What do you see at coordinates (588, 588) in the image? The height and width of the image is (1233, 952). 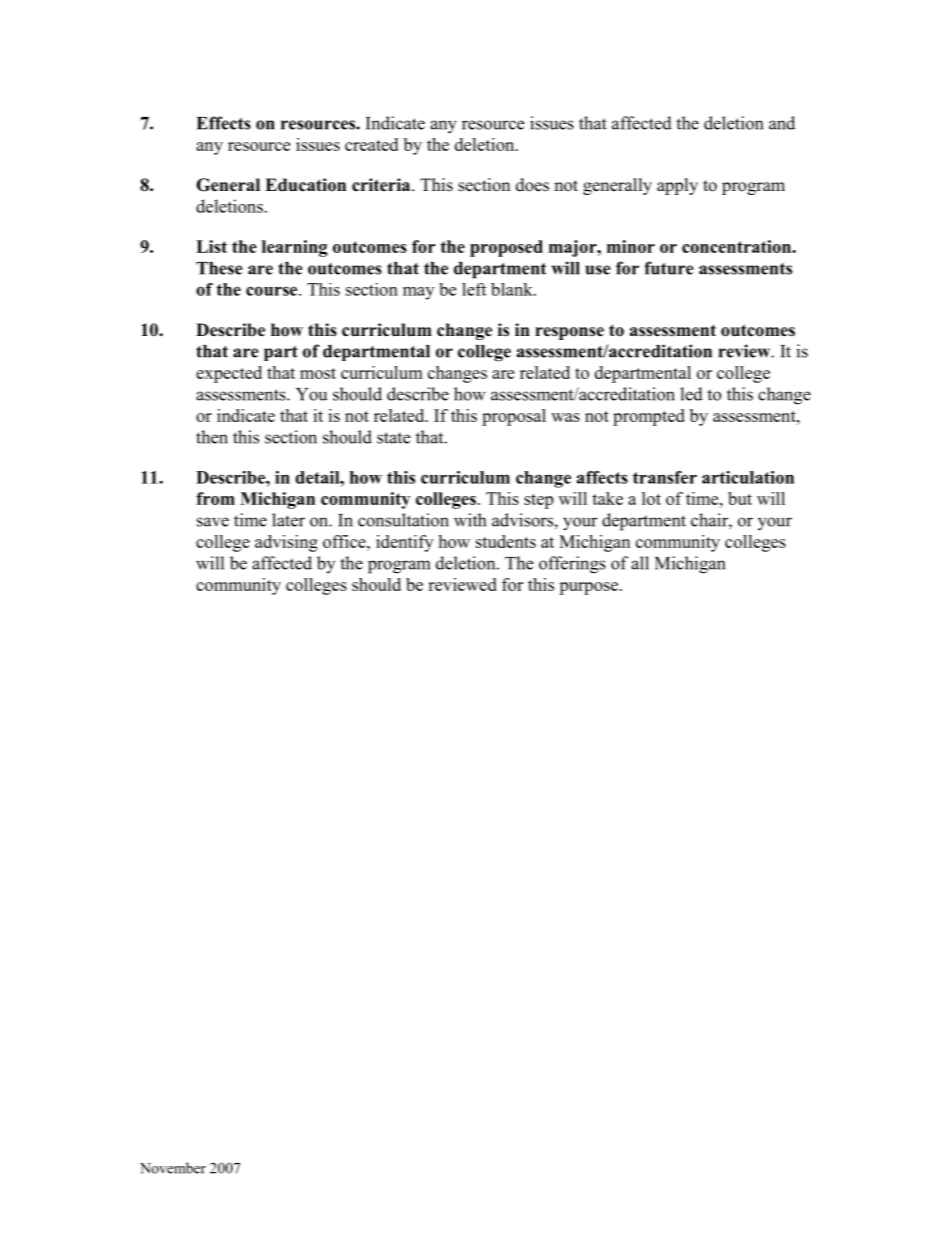 I see `purpose` at bounding box center [588, 588].
